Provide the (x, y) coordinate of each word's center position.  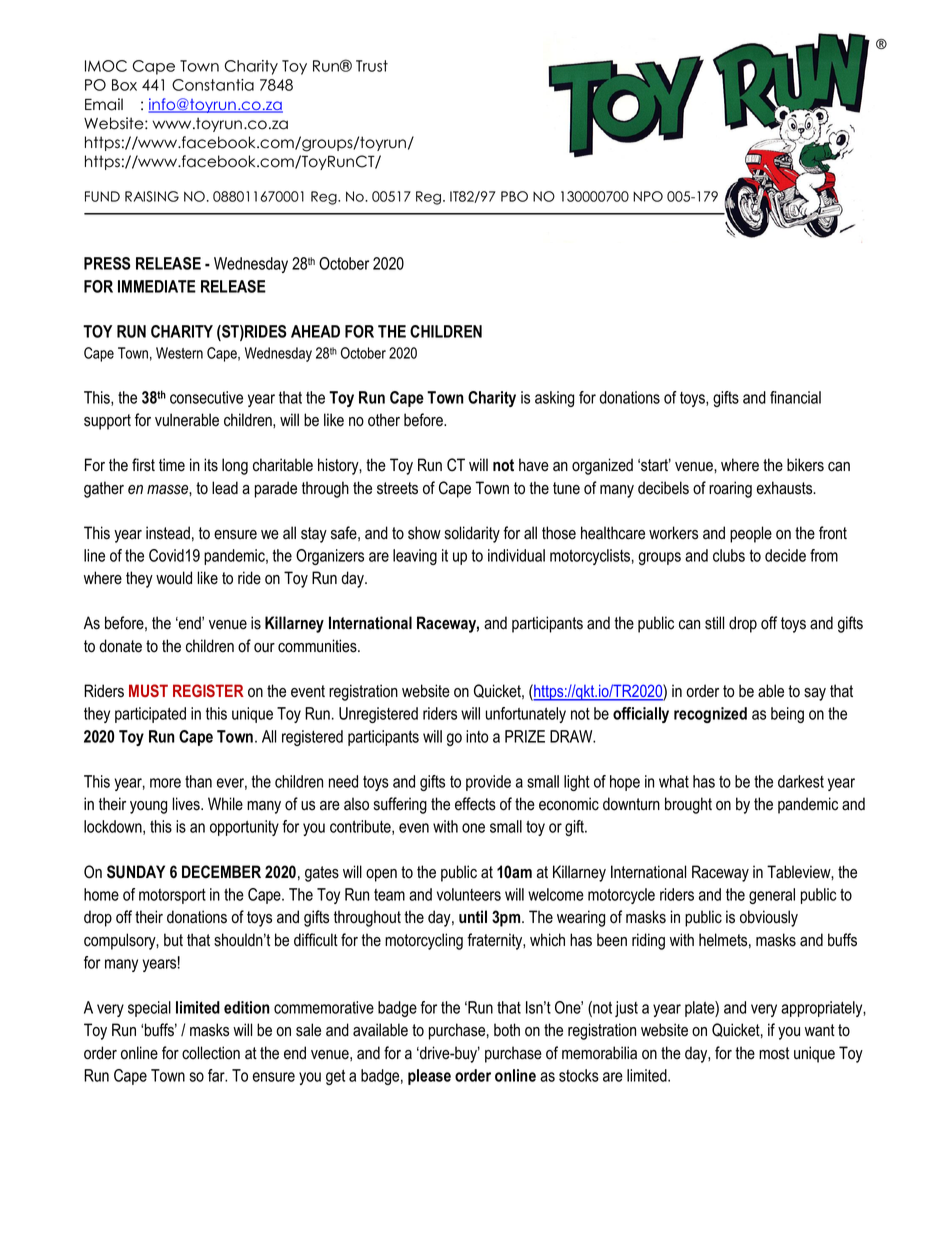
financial (795, 397)
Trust (372, 66)
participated (150, 715)
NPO (648, 196)
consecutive (206, 397)
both (507, 1030)
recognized (710, 715)
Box (124, 85)
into (477, 736)
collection (211, 1053)
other (384, 420)
